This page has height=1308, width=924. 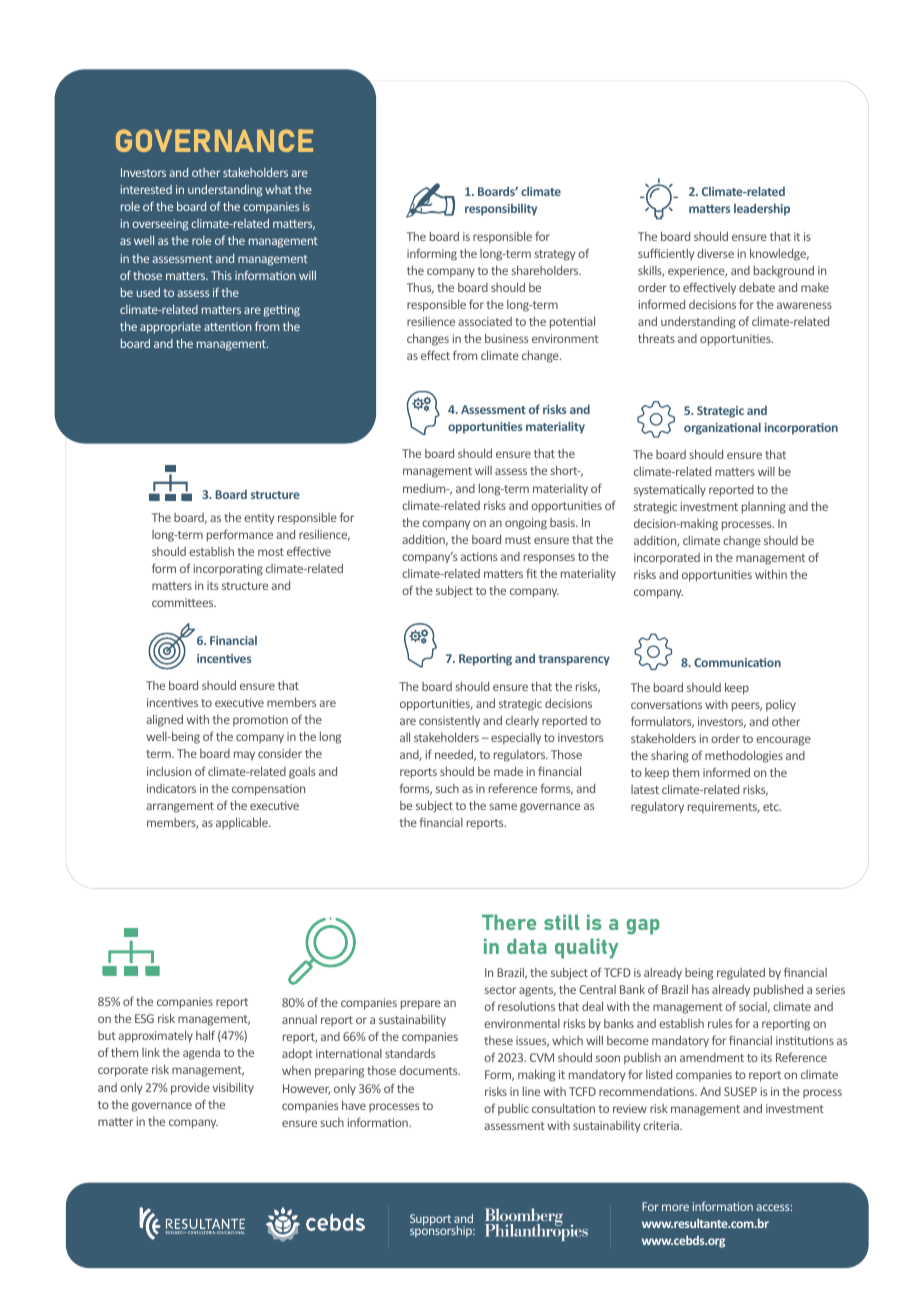 What do you see at coordinates (501, 210) in the page?
I see `responsibility` at bounding box center [501, 210].
